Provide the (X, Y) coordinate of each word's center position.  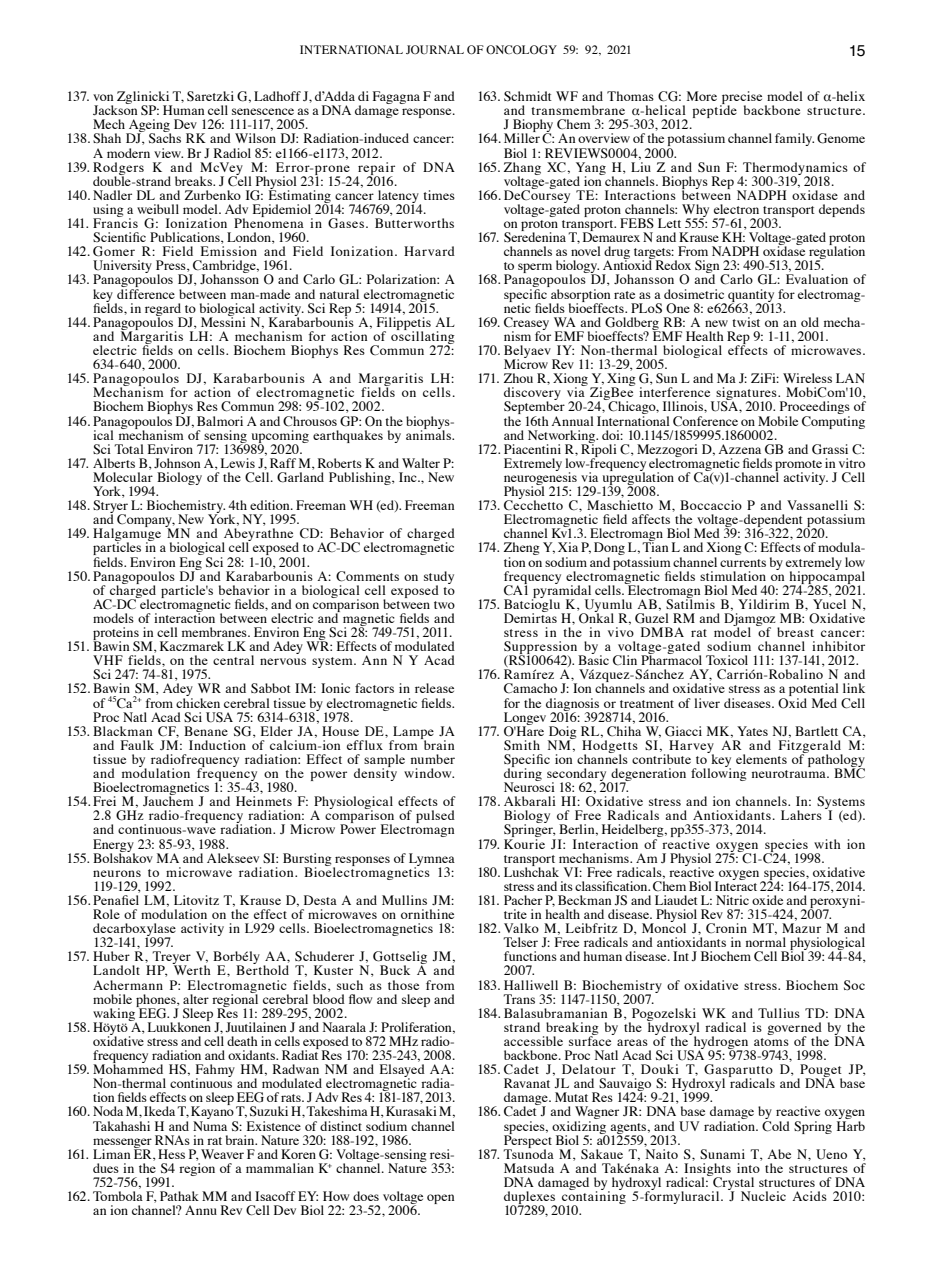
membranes (215, 632)
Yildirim (764, 604)
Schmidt (528, 96)
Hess (171, 1154)
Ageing (149, 127)
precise (741, 99)
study (439, 578)
